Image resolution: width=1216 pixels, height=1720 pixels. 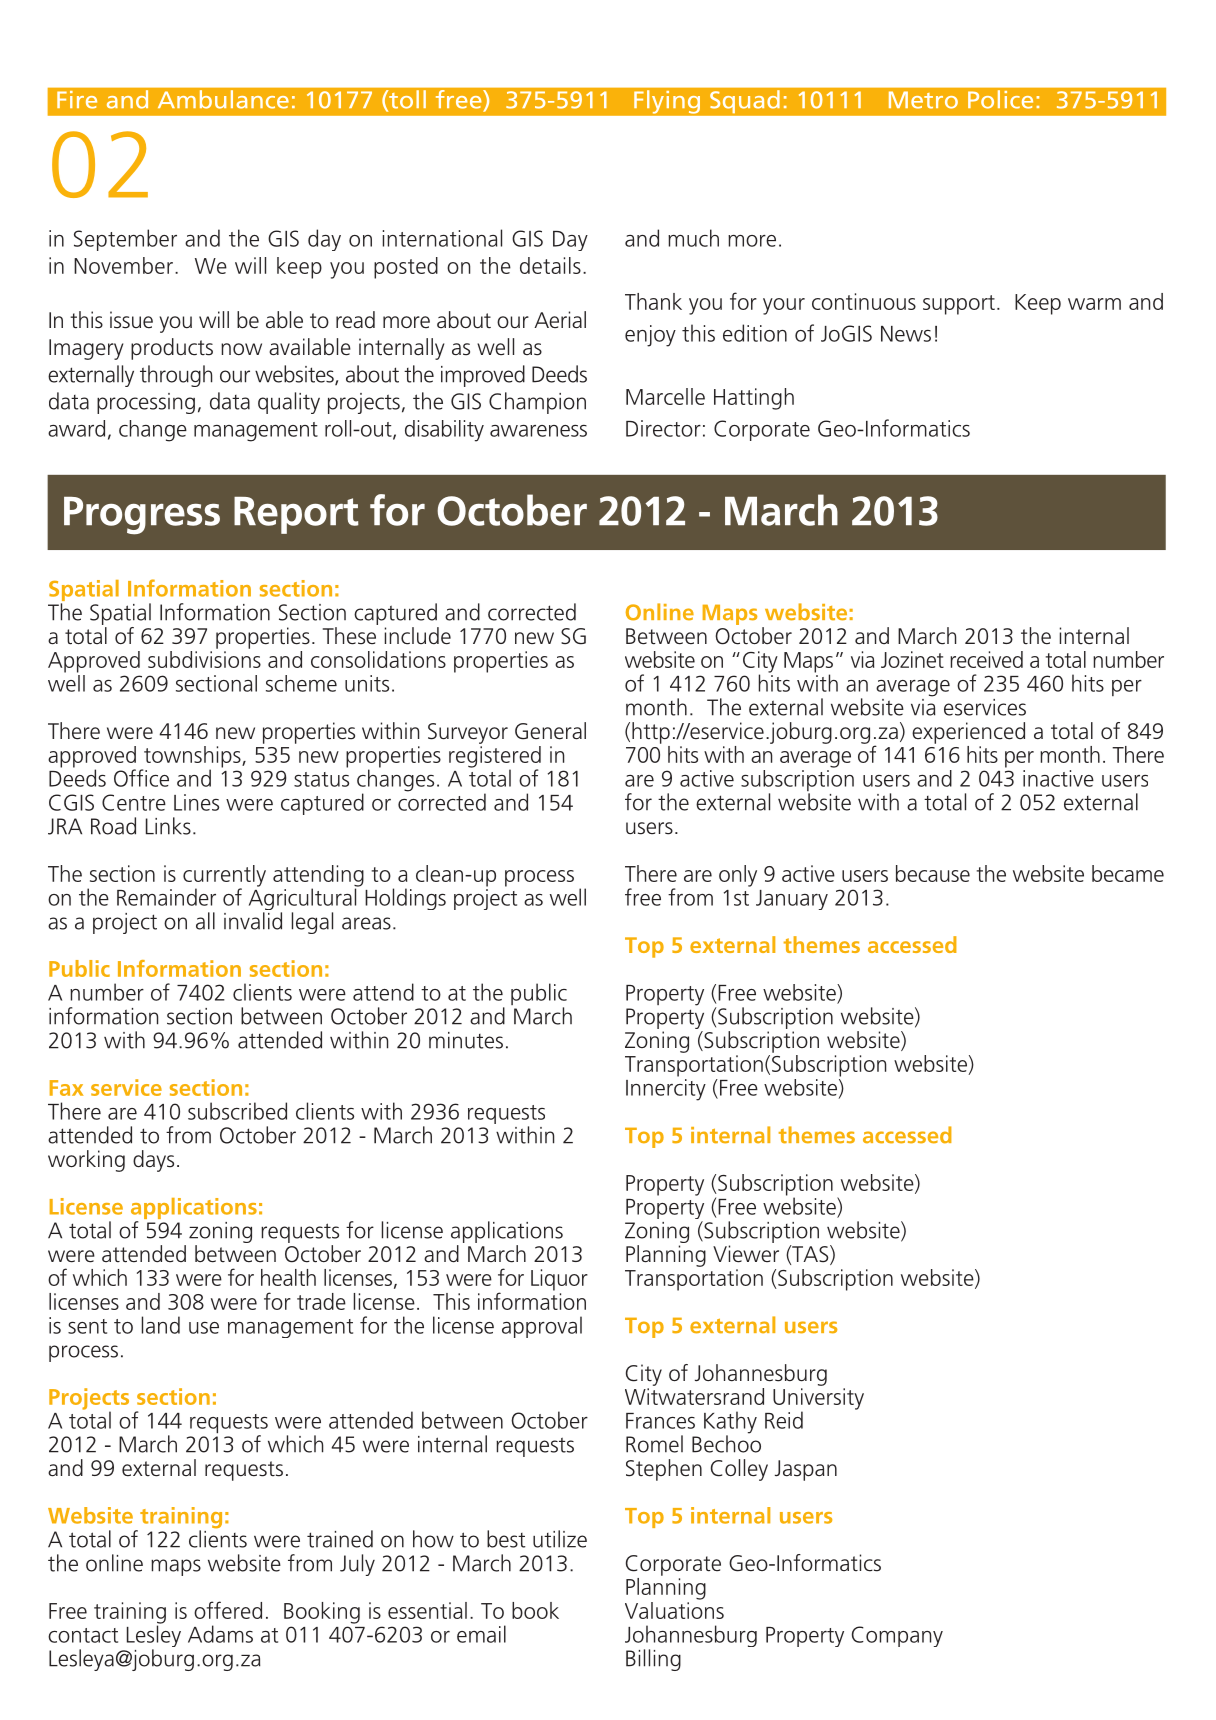 What do you see at coordinates (228, 1610) in the screenshot?
I see `offered` at bounding box center [228, 1610].
